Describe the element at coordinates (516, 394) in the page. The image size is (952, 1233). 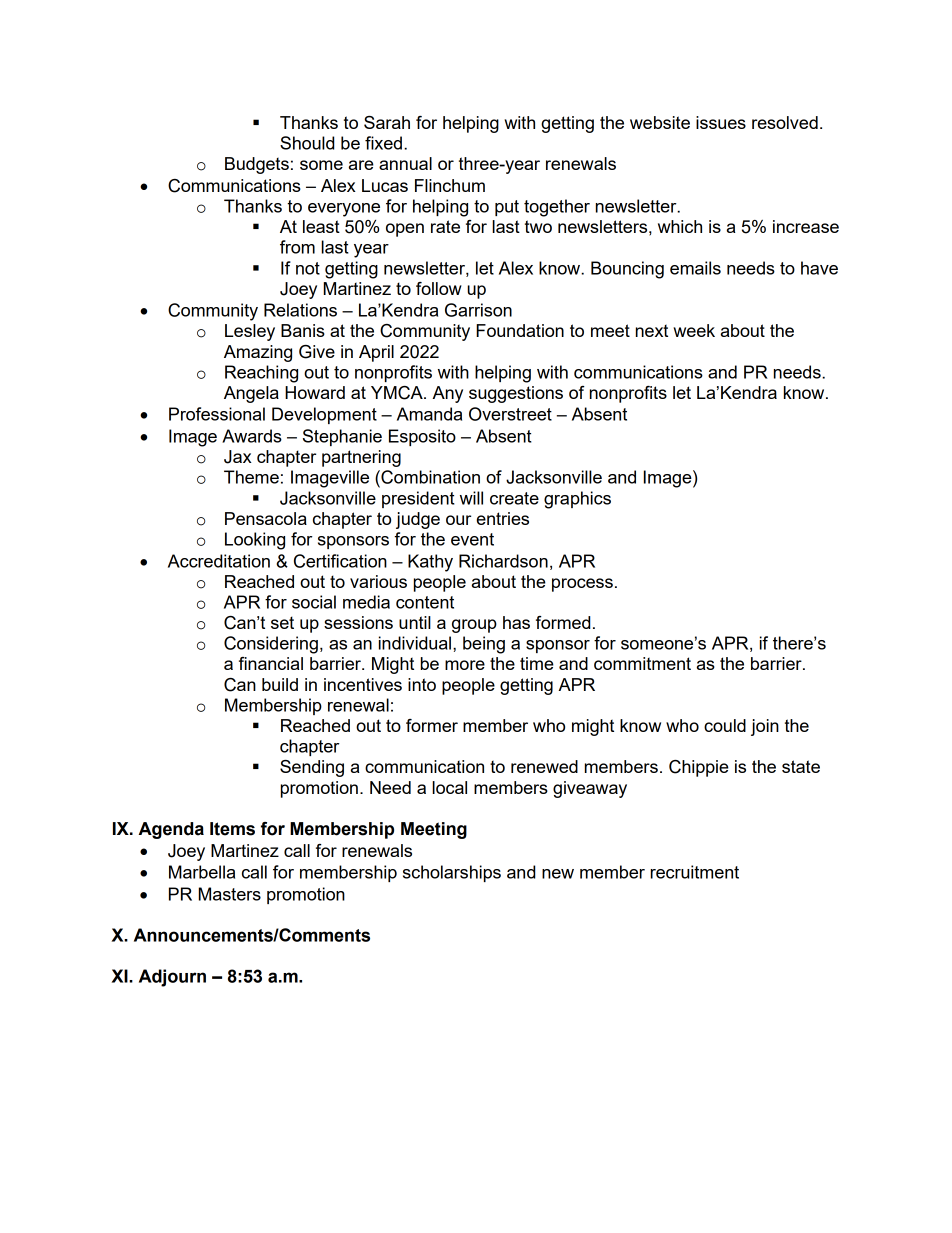
I see `suggestions` at that location.
